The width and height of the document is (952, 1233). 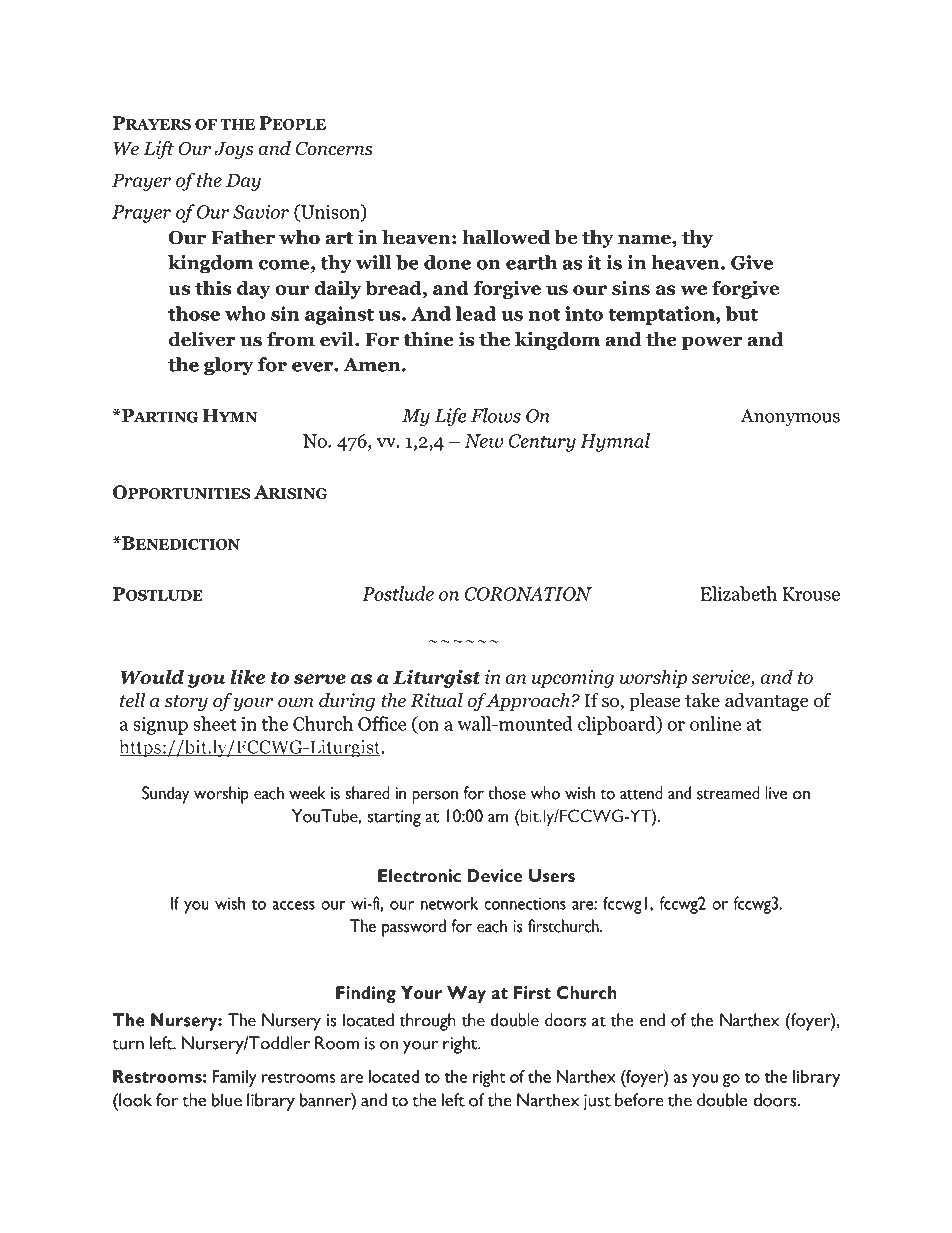 What do you see at coordinates (435, 797) in the document?
I see `person` at bounding box center [435, 797].
